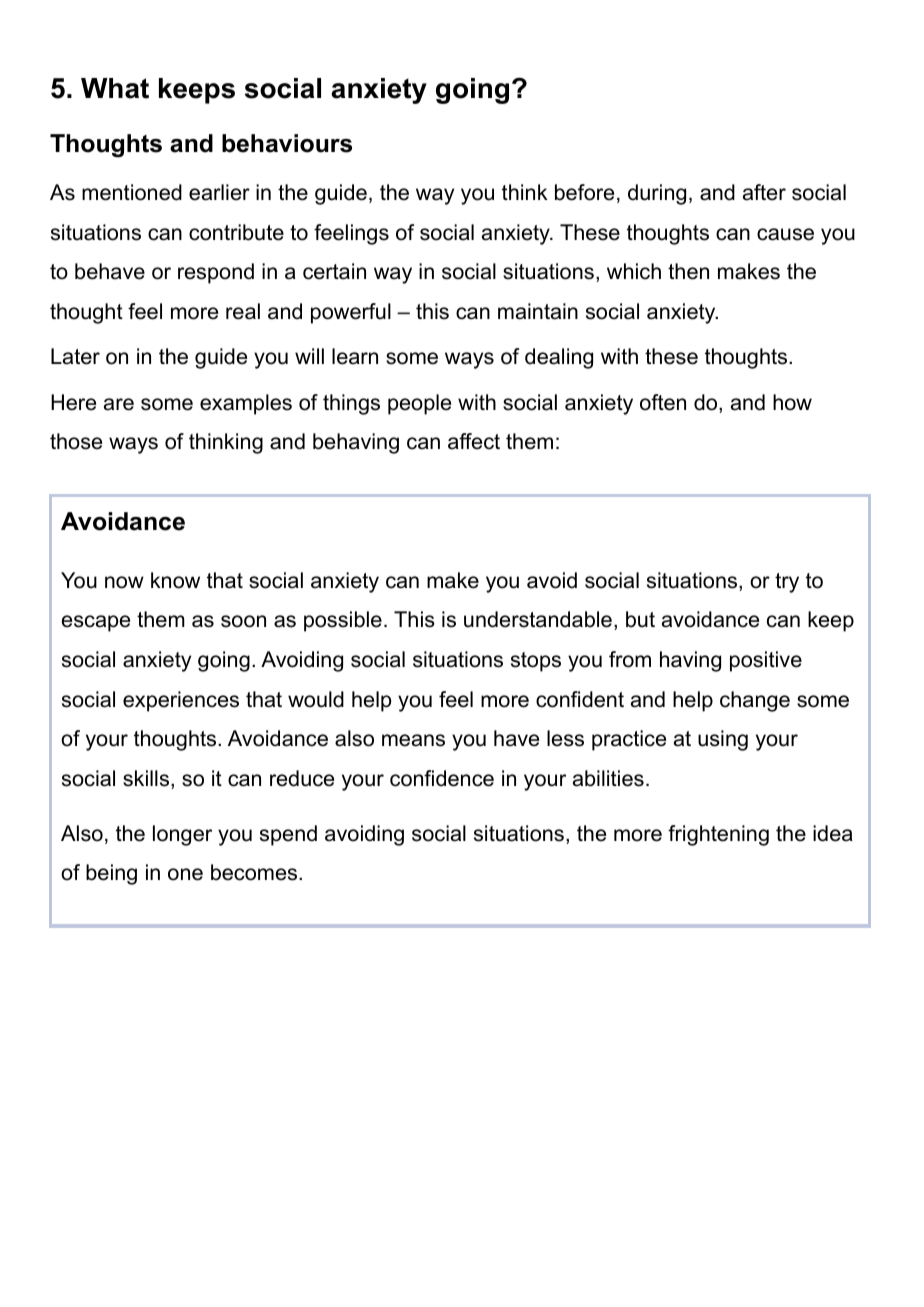  I want to click on affect, so click(474, 441).
